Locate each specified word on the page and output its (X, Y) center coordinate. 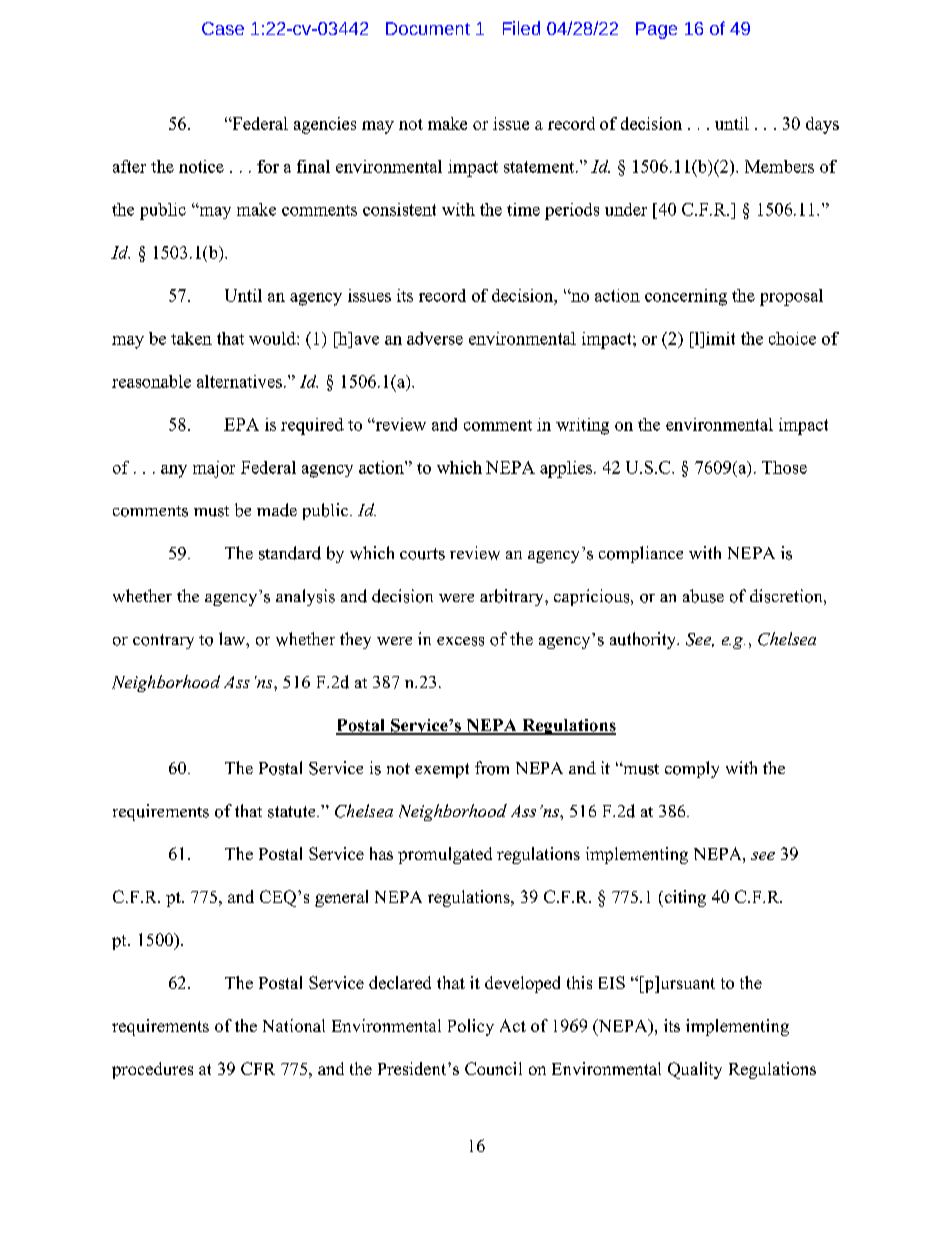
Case (223, 28)
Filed (521, 28)
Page (656, 30)
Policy (471, 1027)
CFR (258, 1068)
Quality (695, 1070)
